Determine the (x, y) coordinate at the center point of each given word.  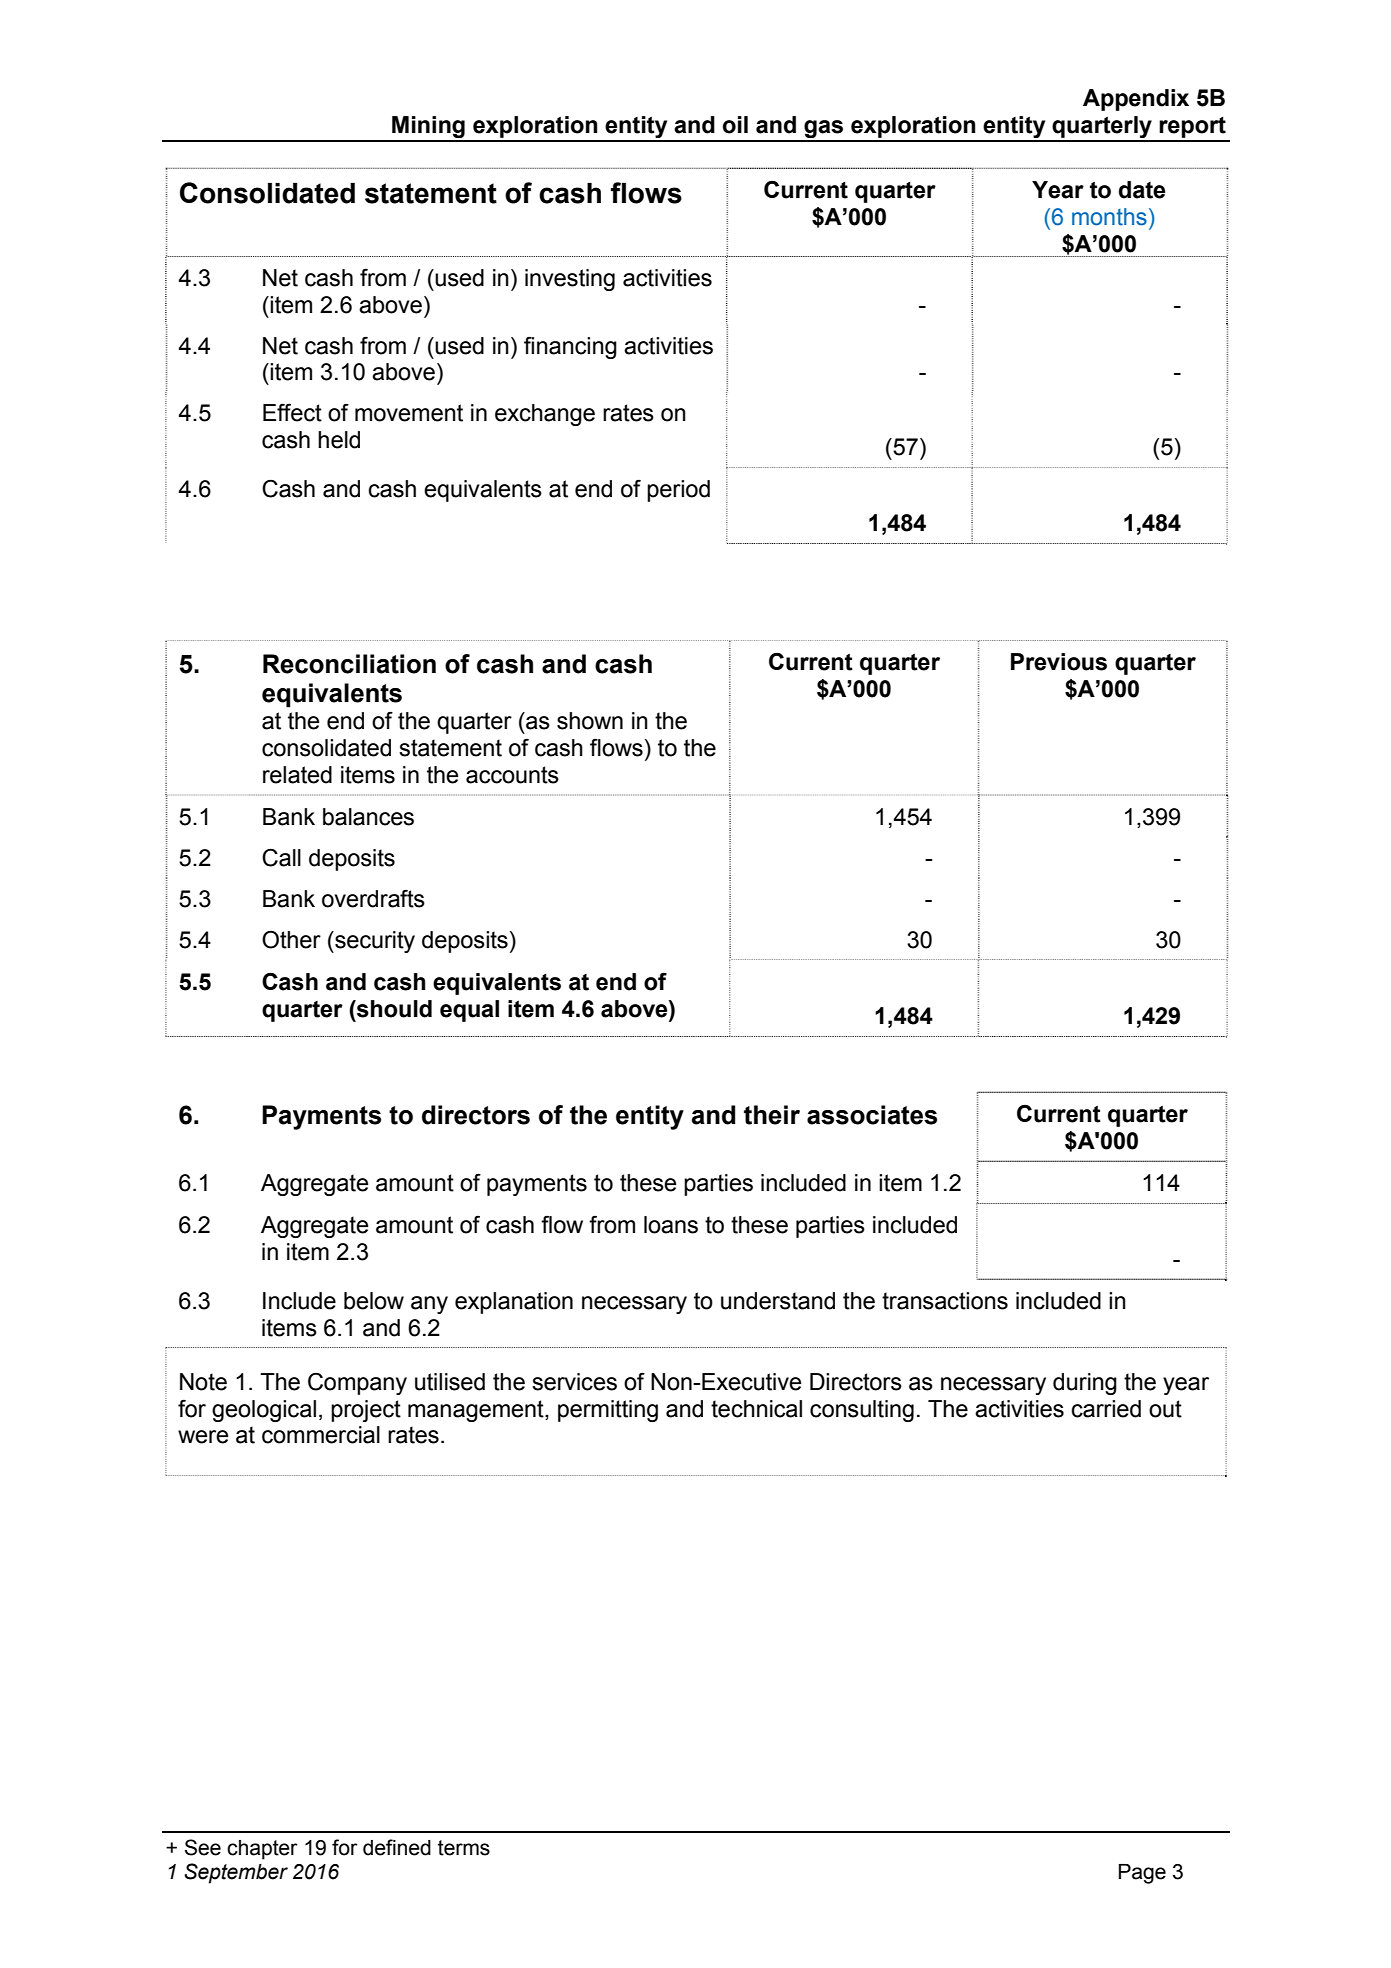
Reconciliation (349, 664)
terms (464, 1848)
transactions (945, 1301)
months (1109, 217)
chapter (262, 1850)
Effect (292, 412)
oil (735, 125)
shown (590, 721)
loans (671, 1225)
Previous (1059, 662)
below (374, 1301)
